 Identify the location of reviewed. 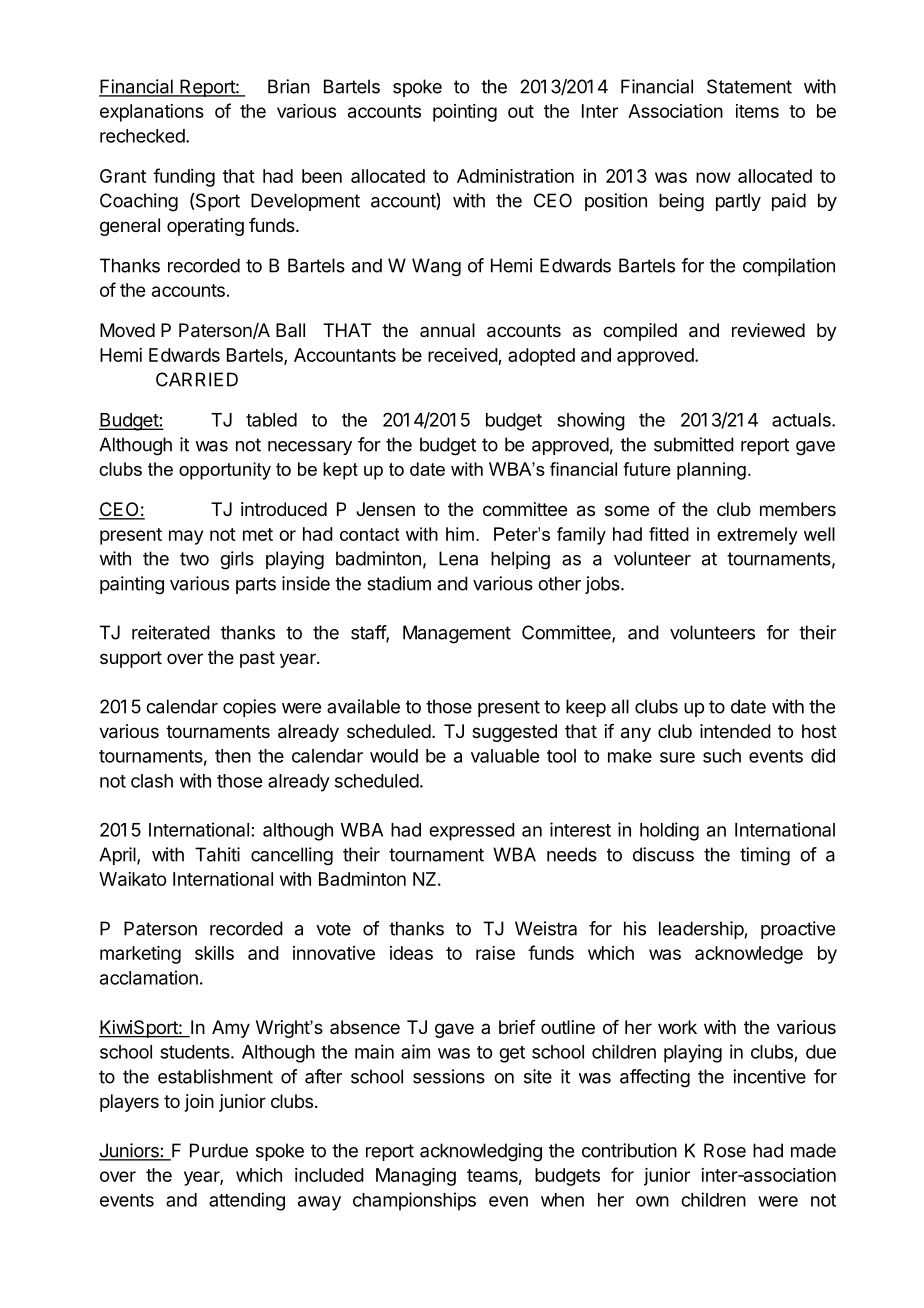
(768, 330).
